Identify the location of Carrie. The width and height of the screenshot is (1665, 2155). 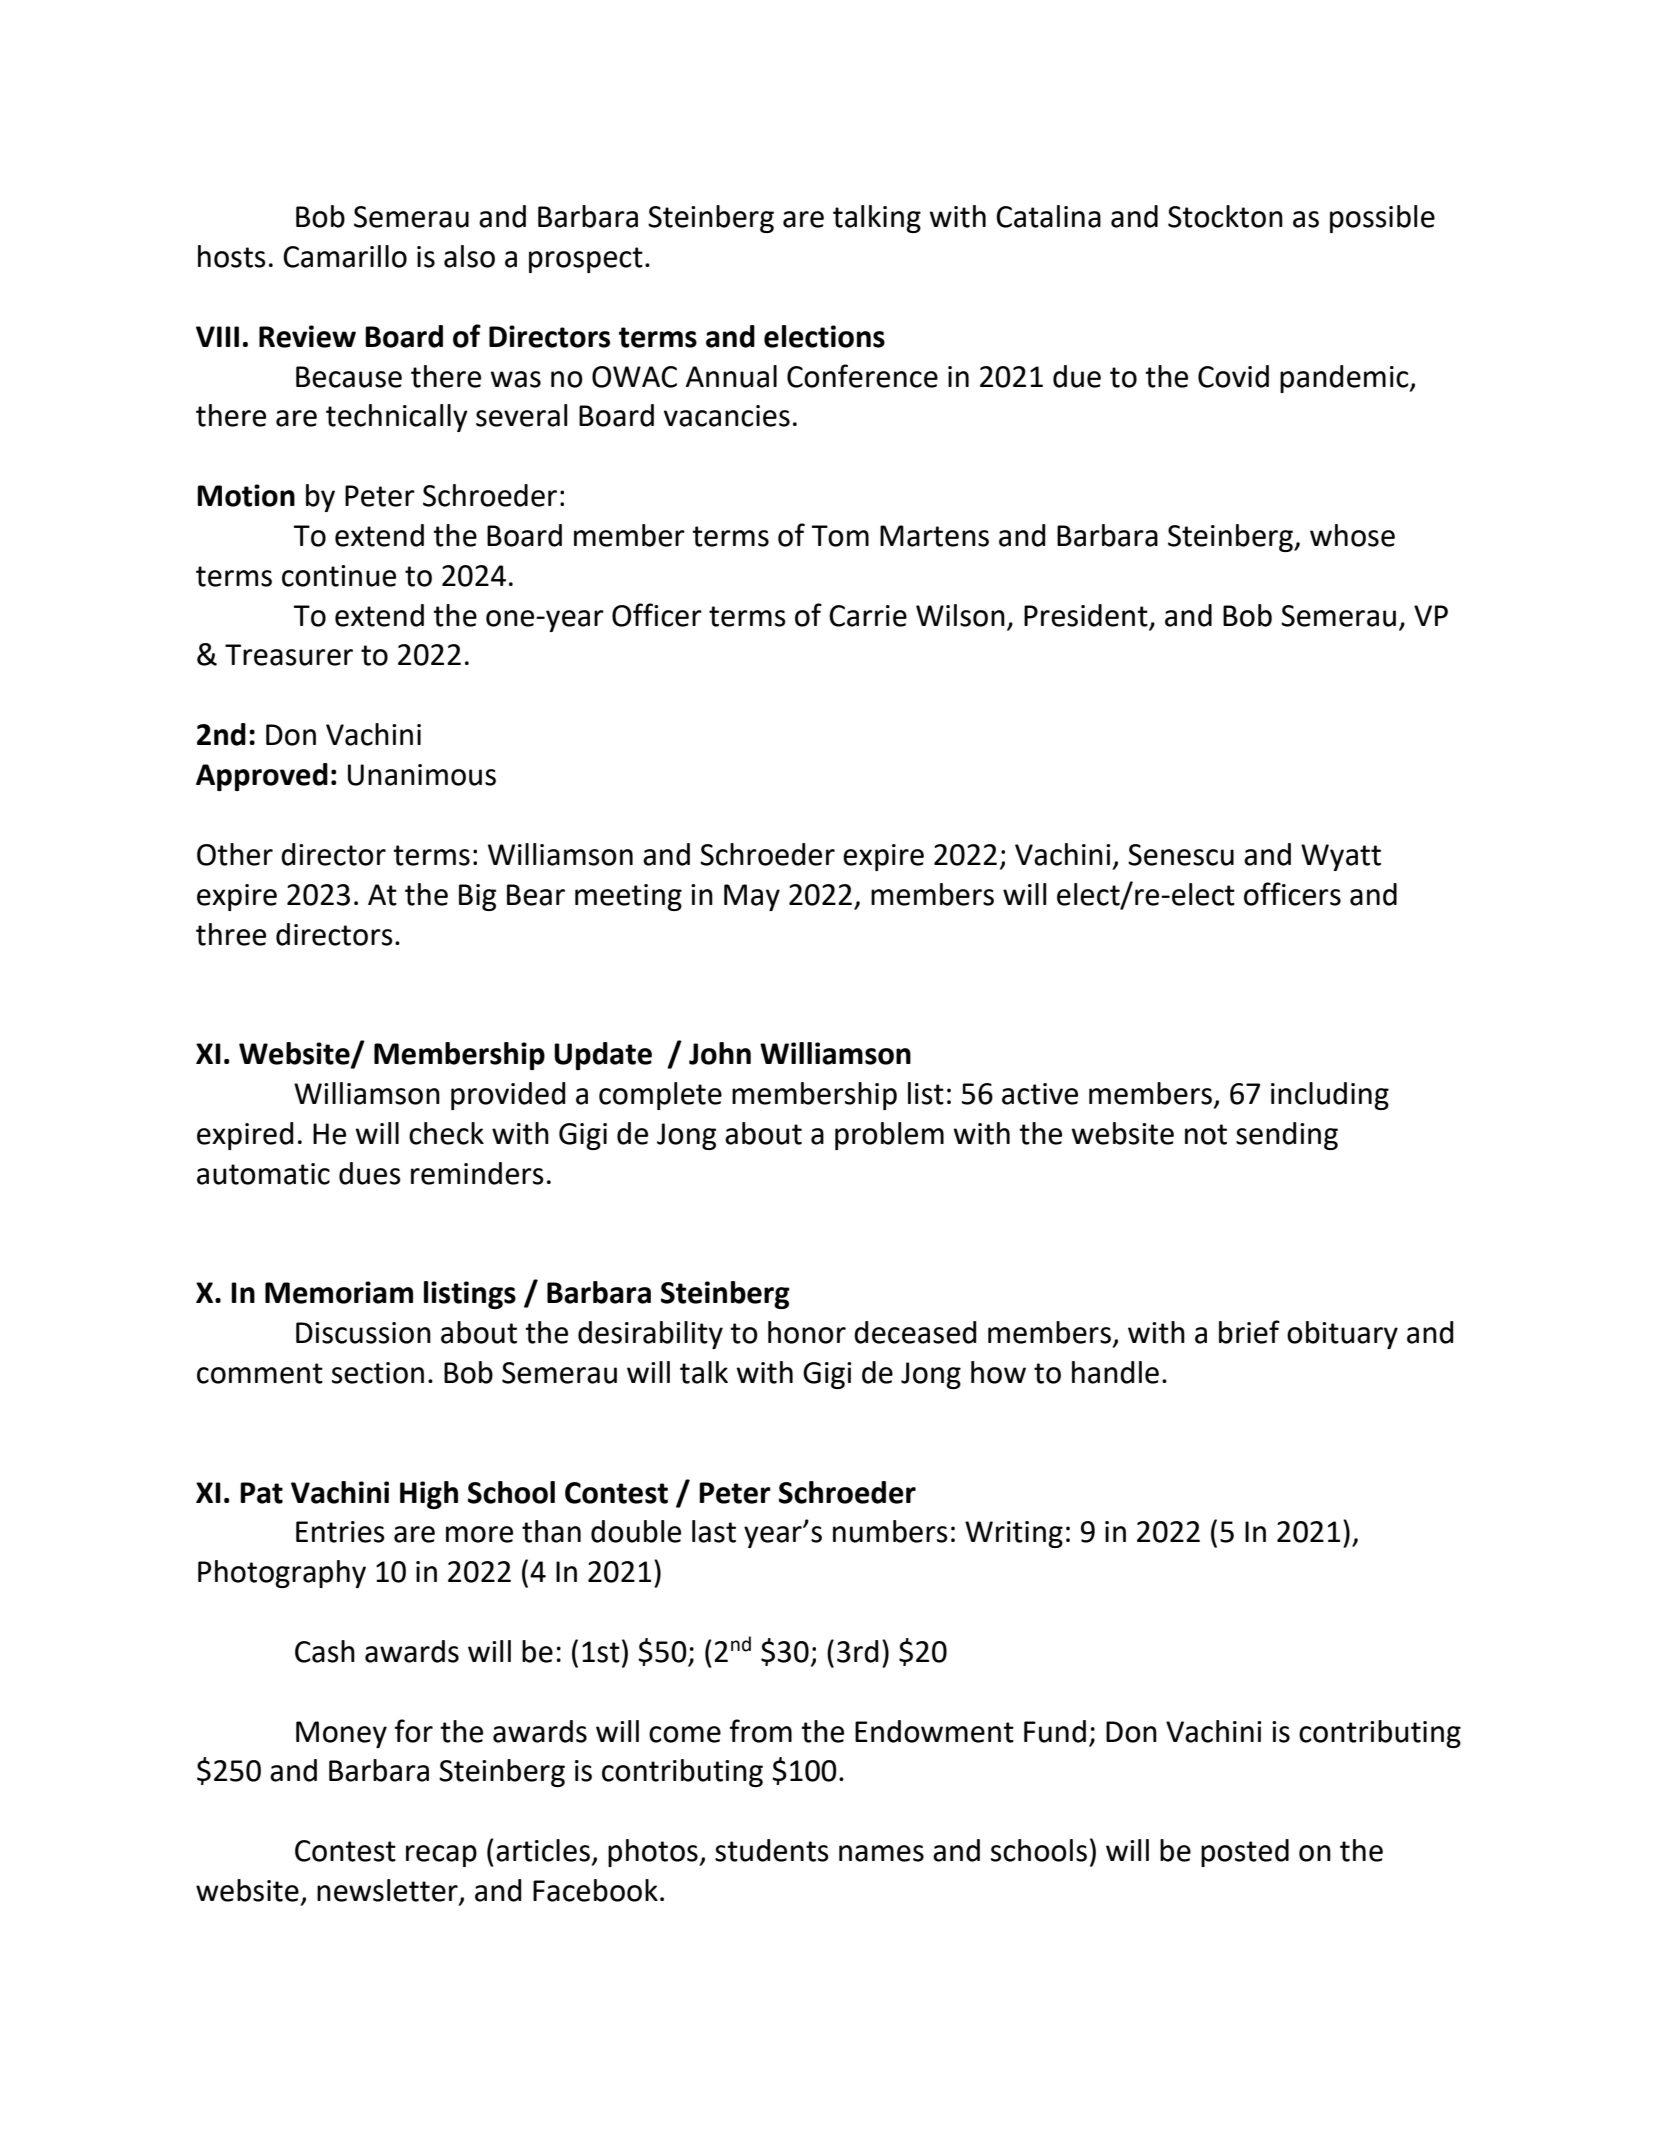
(868, 616).
